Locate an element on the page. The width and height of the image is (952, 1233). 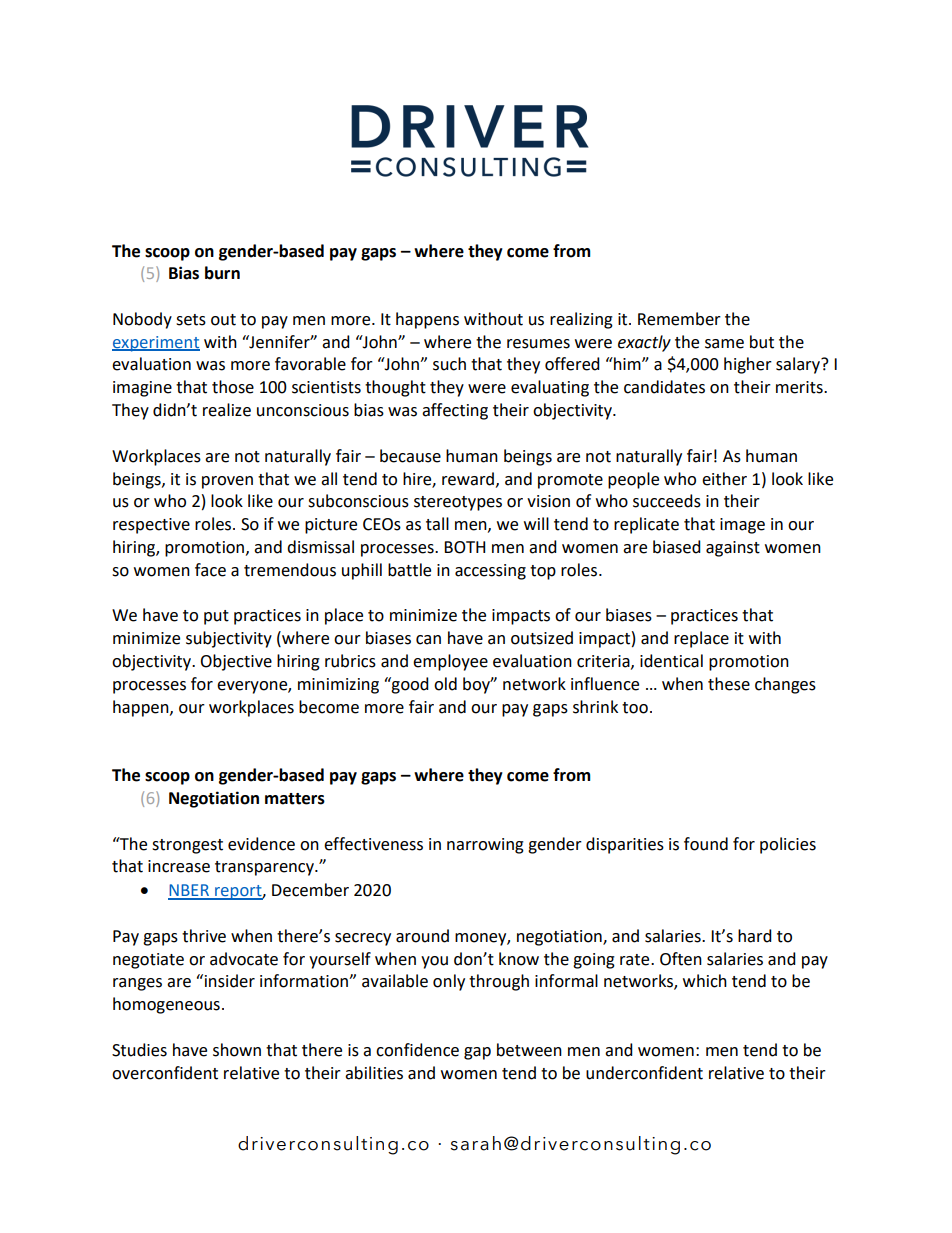
strongest is located at coordinates (187, 846).
